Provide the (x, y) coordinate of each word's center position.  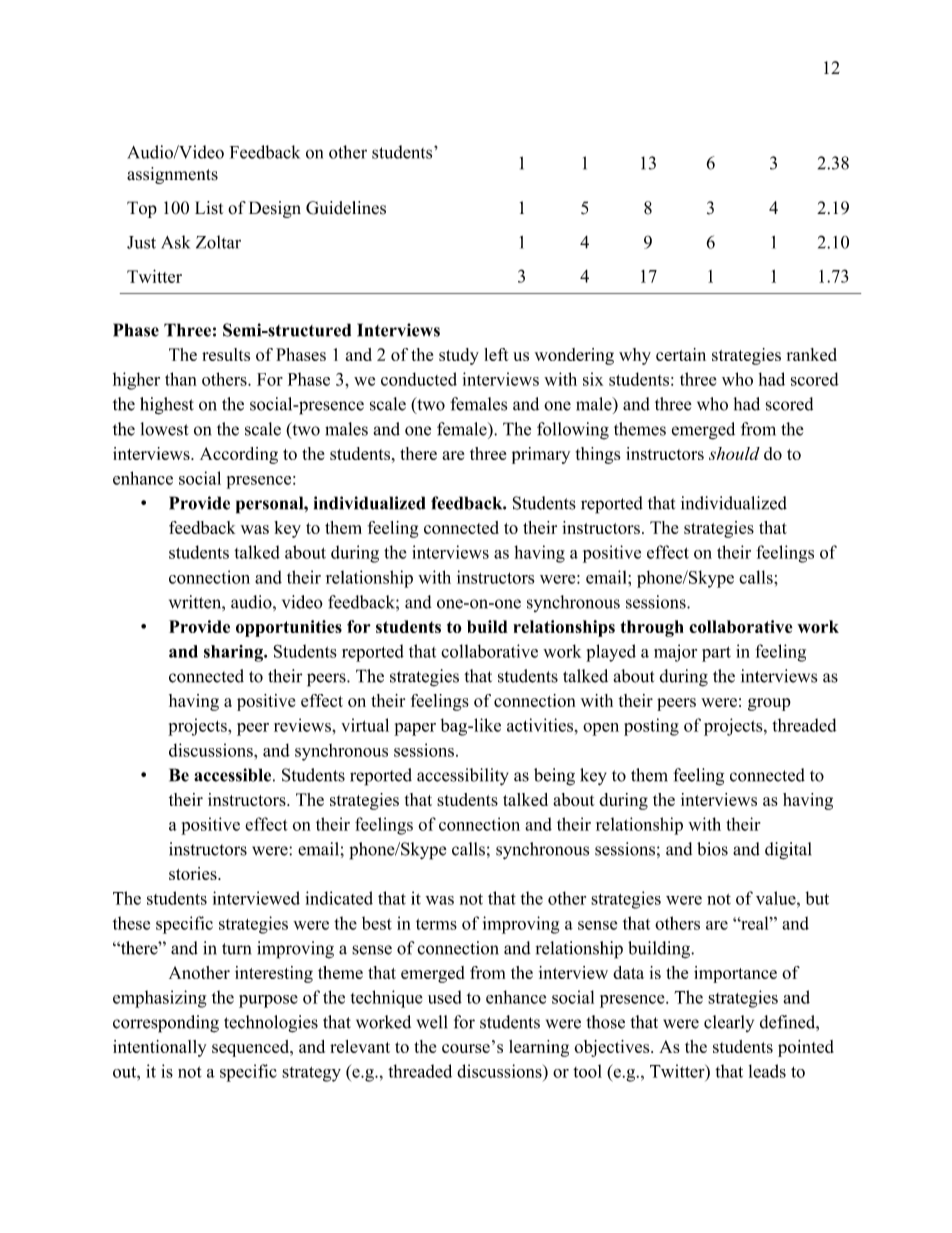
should (734, 453)
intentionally (159, 1048)
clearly (729, 1023)
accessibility (463, 777)
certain (681, 354)
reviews (303, 725)
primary (541, 455)
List (209, 208)
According (239, 455)
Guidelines (346, 208)
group (769, 704)
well (432, 1022)
